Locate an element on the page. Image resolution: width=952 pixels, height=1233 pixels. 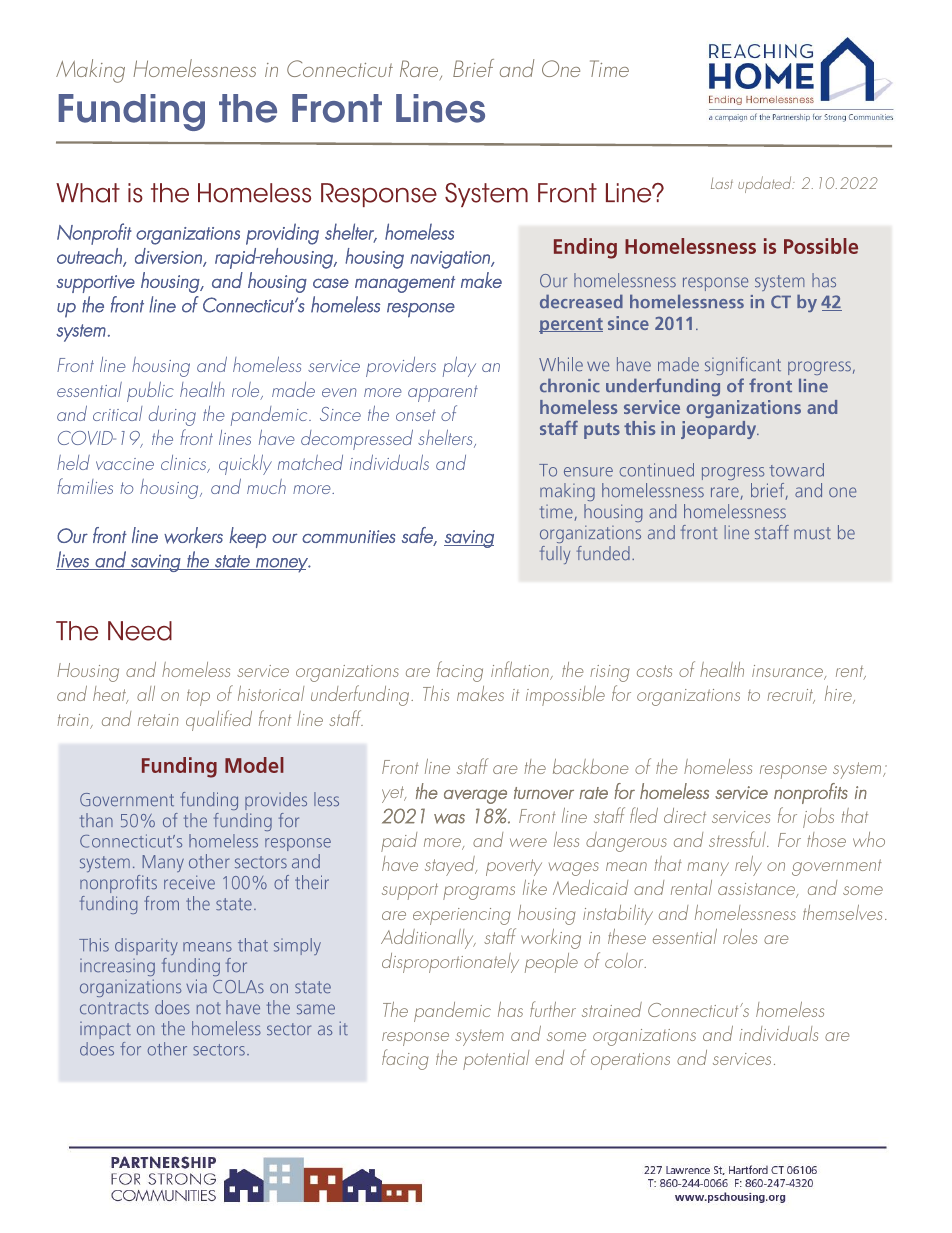
Brief is located at coordinates (473, 68).
